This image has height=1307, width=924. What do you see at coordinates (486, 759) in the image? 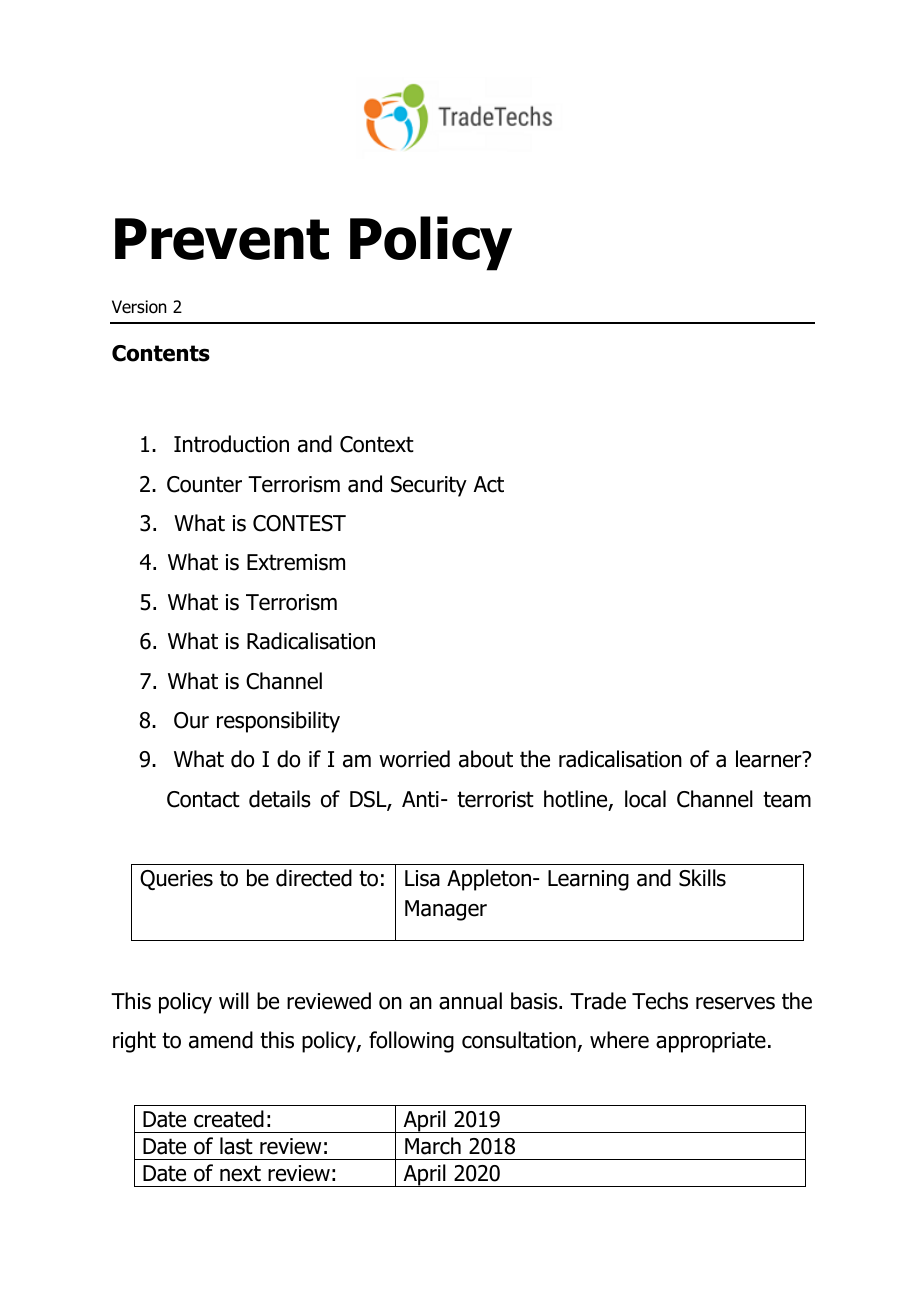
I see `about` at bounding box center [486, 759].
